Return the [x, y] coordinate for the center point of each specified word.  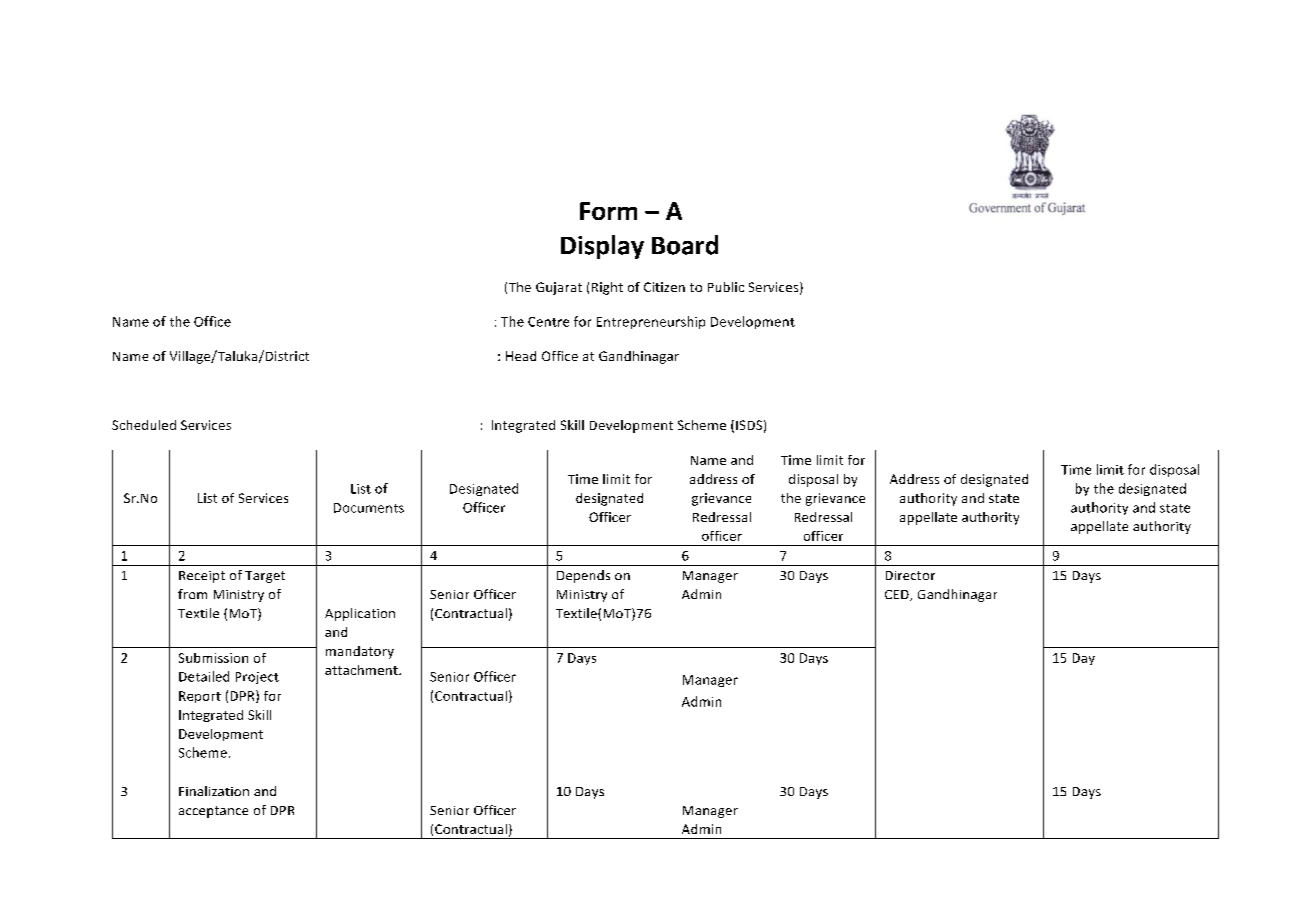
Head [521, 356]
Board [685, 245]
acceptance [213, 812]
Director [910, 575]
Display [602, 247]
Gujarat [559, 288]
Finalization [214, 791]
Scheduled [144, 425]
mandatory [360, 652]
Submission [213, 658]
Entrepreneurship [651, 322]
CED [898, 595]
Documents [369, 508]
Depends [583, 576]
